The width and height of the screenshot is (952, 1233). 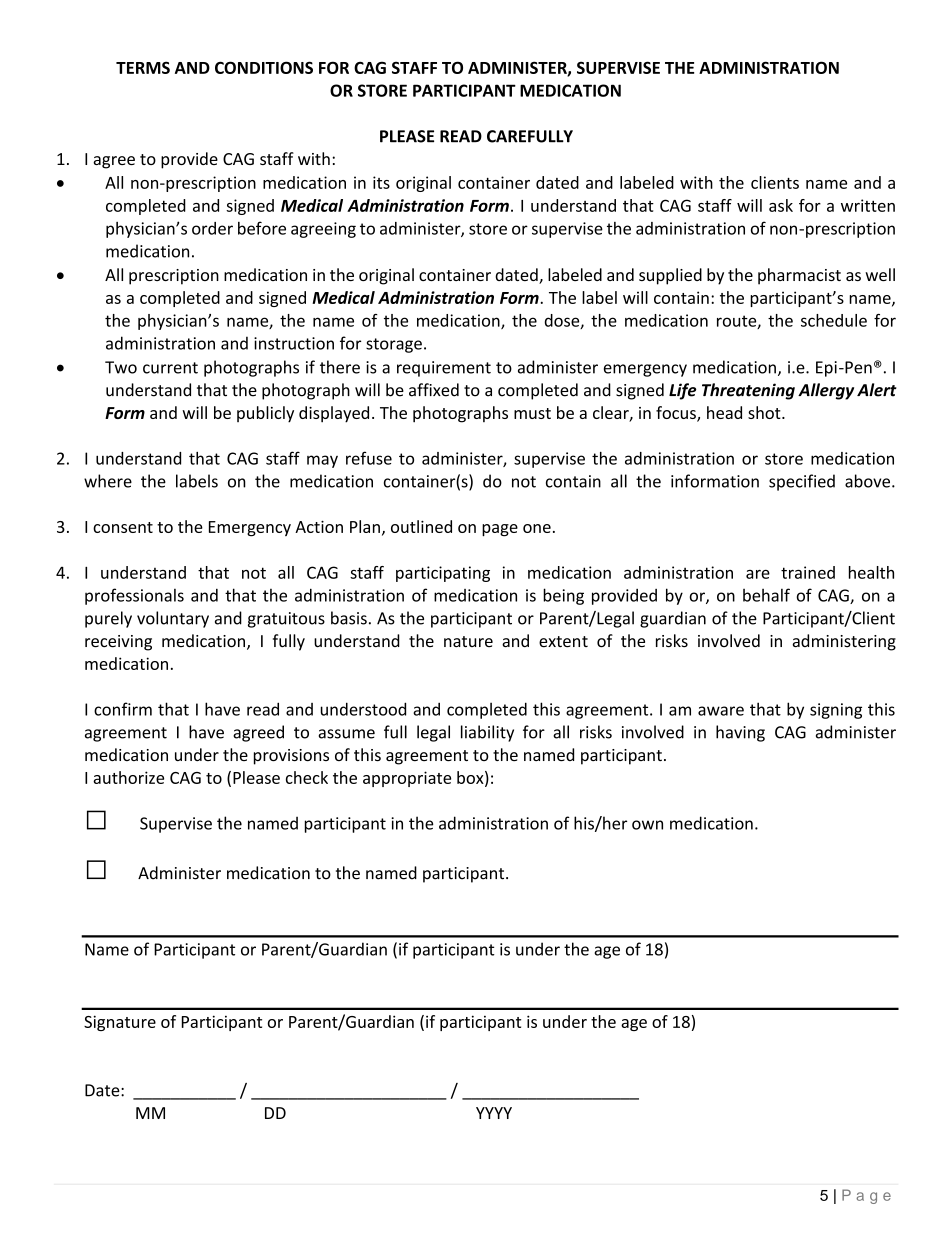 I want to click on ask, so click(x=781, y=205).
